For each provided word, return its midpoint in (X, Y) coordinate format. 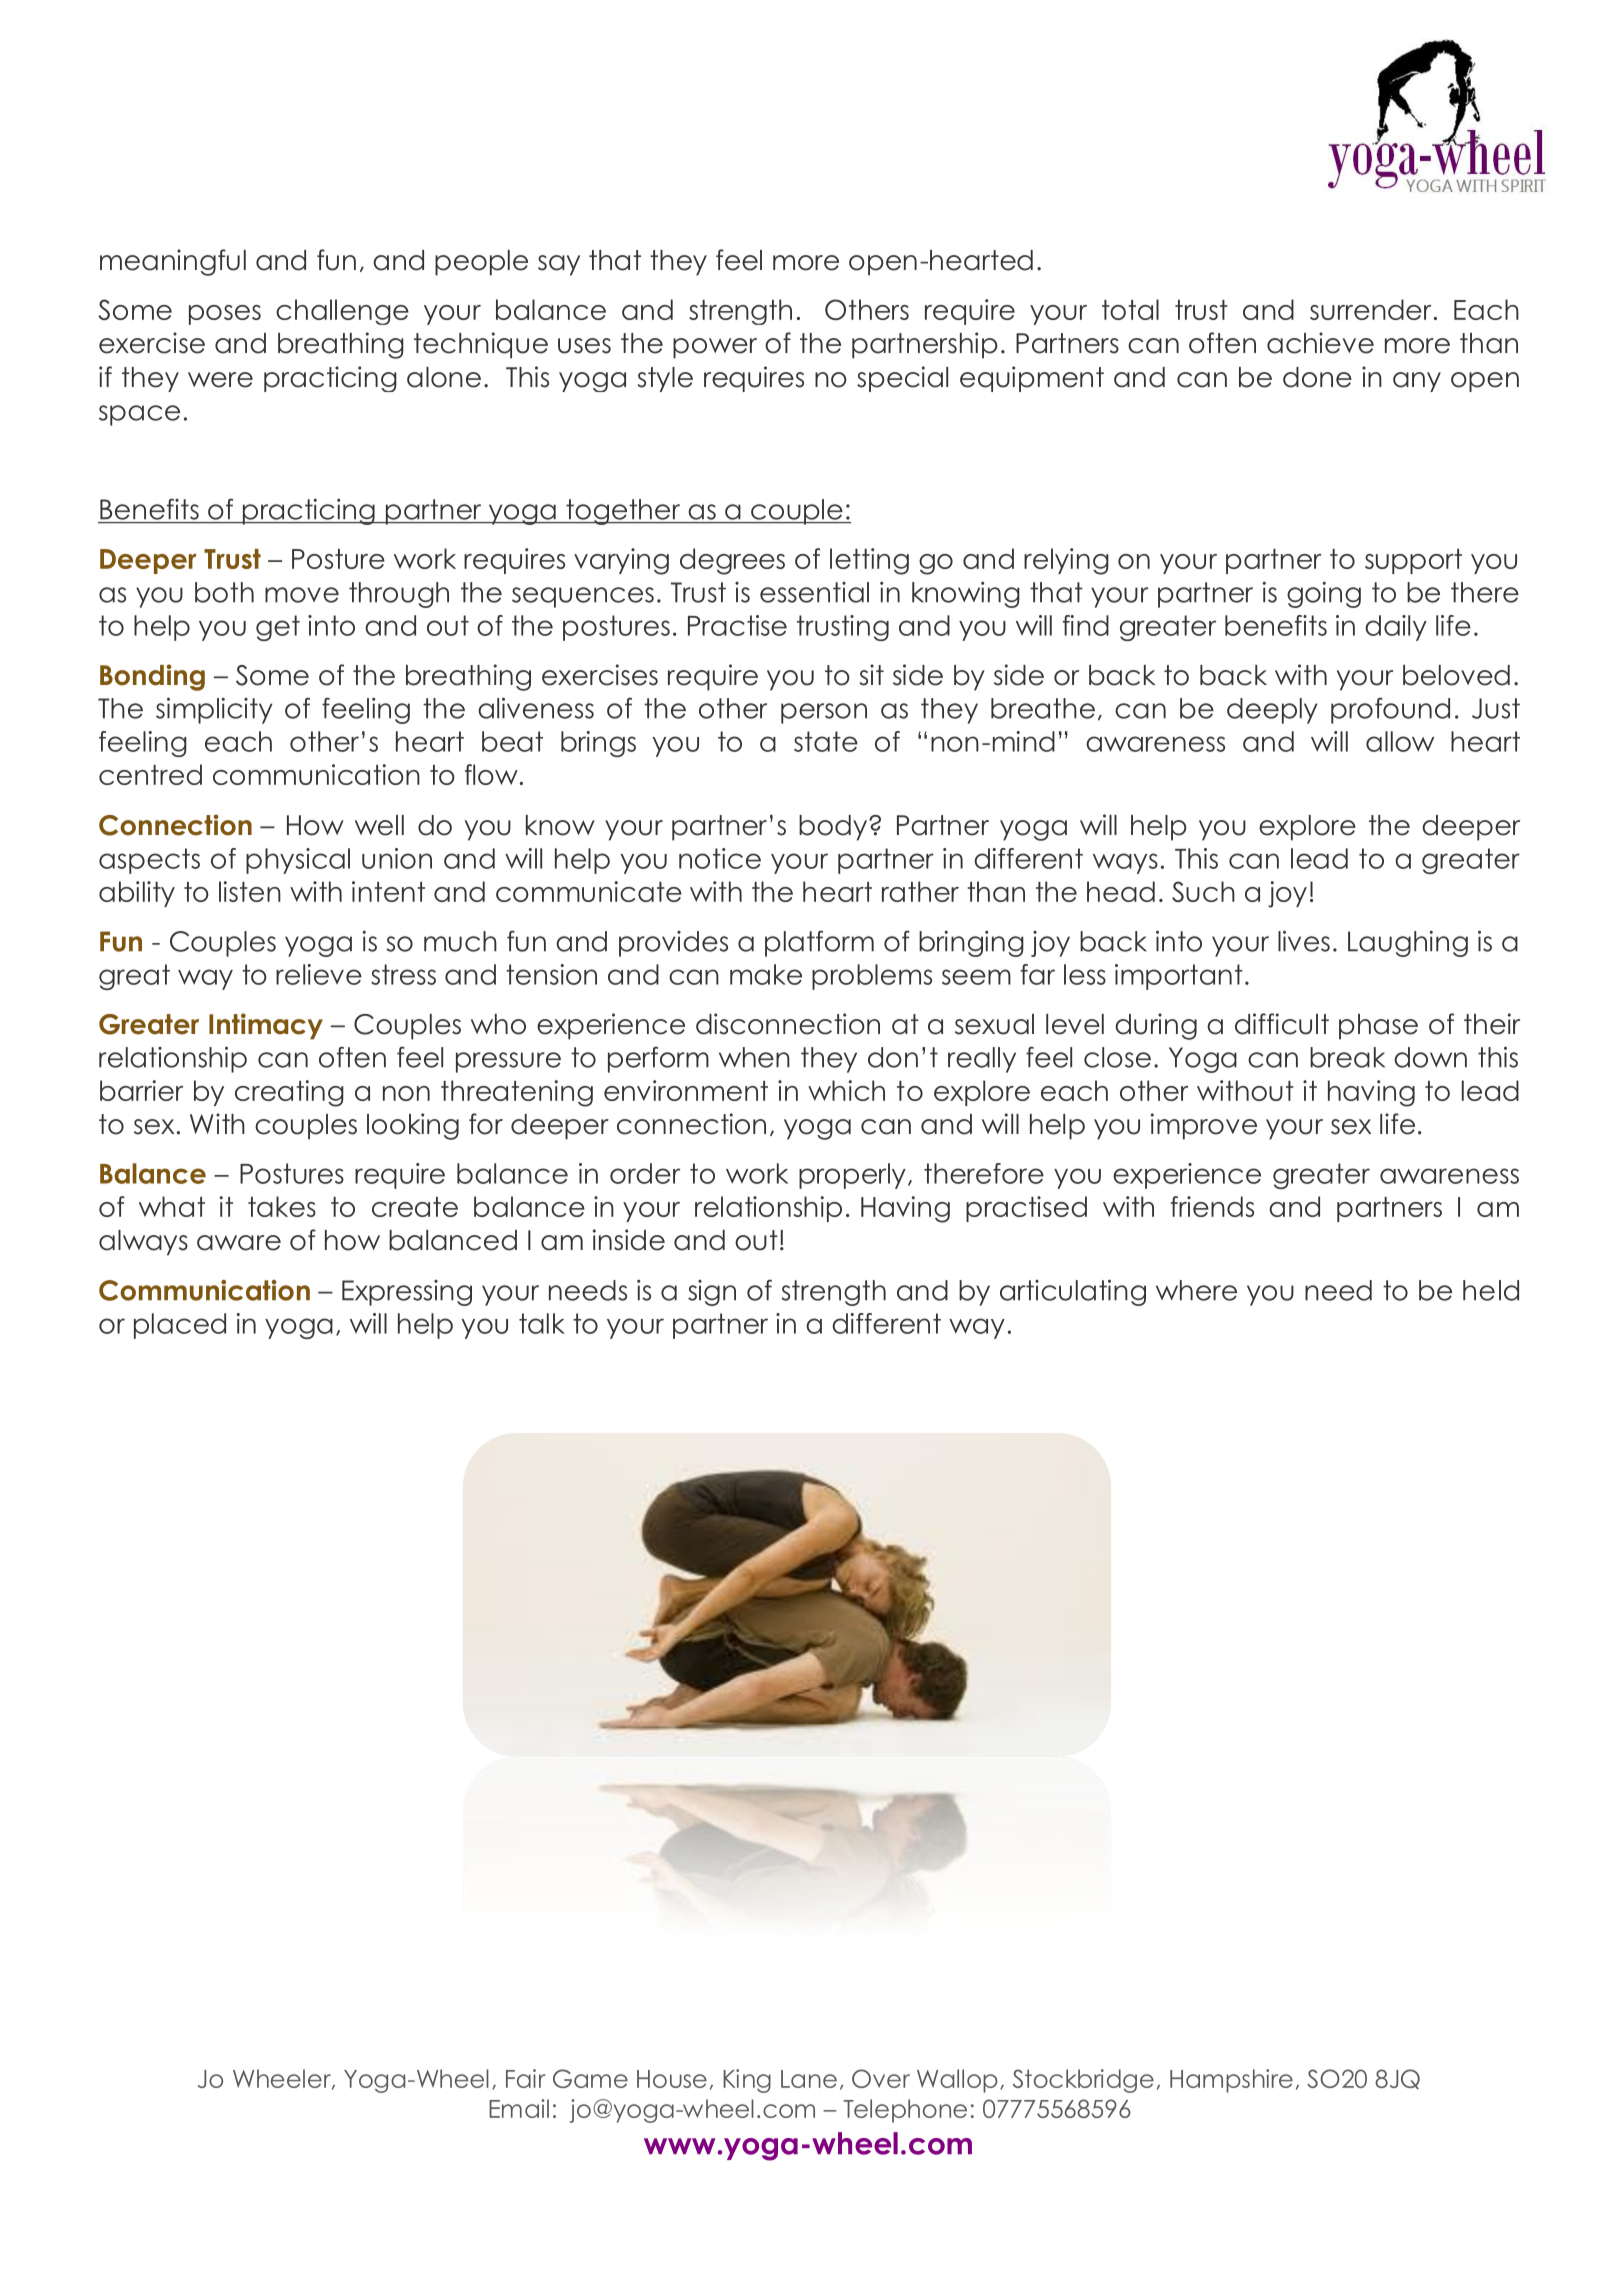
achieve (1320, 343)
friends (1212, 1206)
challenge (342, 312)
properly (852, 1176)
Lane (809, 2079)
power (715, 348)
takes (282, 1206)
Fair (525, 2078)
